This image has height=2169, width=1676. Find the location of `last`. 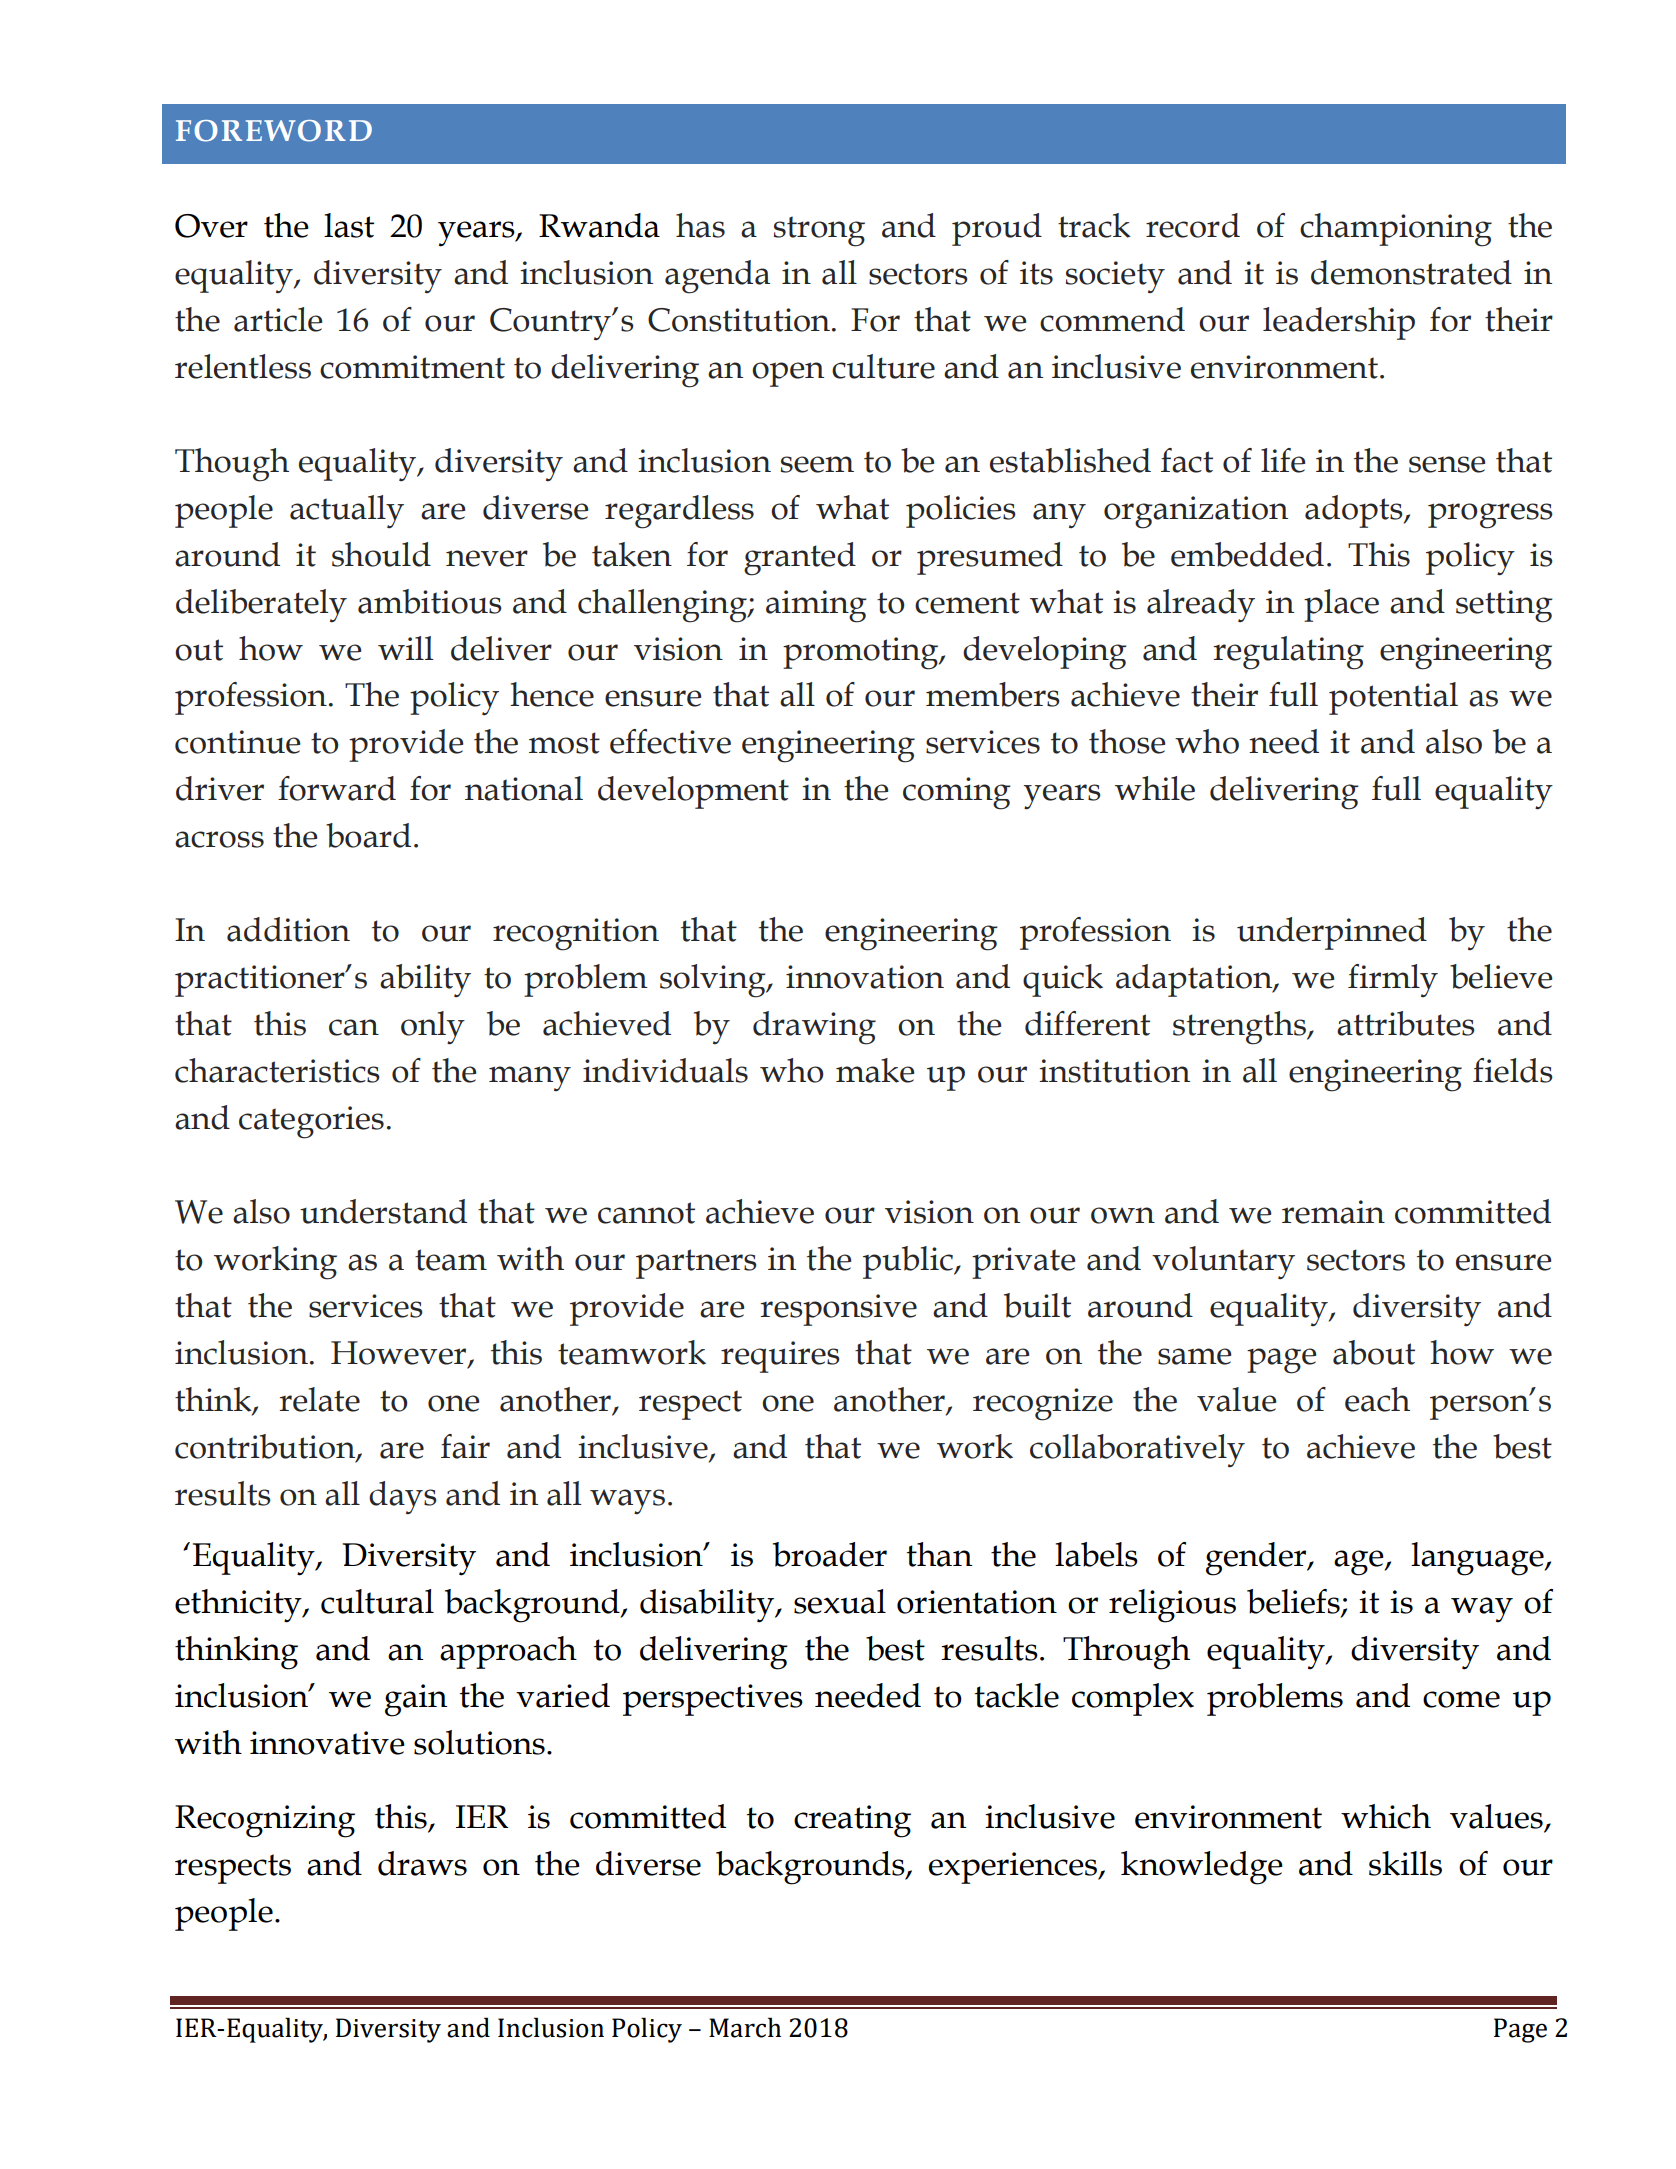

last is located at coordinates (349, 225).
